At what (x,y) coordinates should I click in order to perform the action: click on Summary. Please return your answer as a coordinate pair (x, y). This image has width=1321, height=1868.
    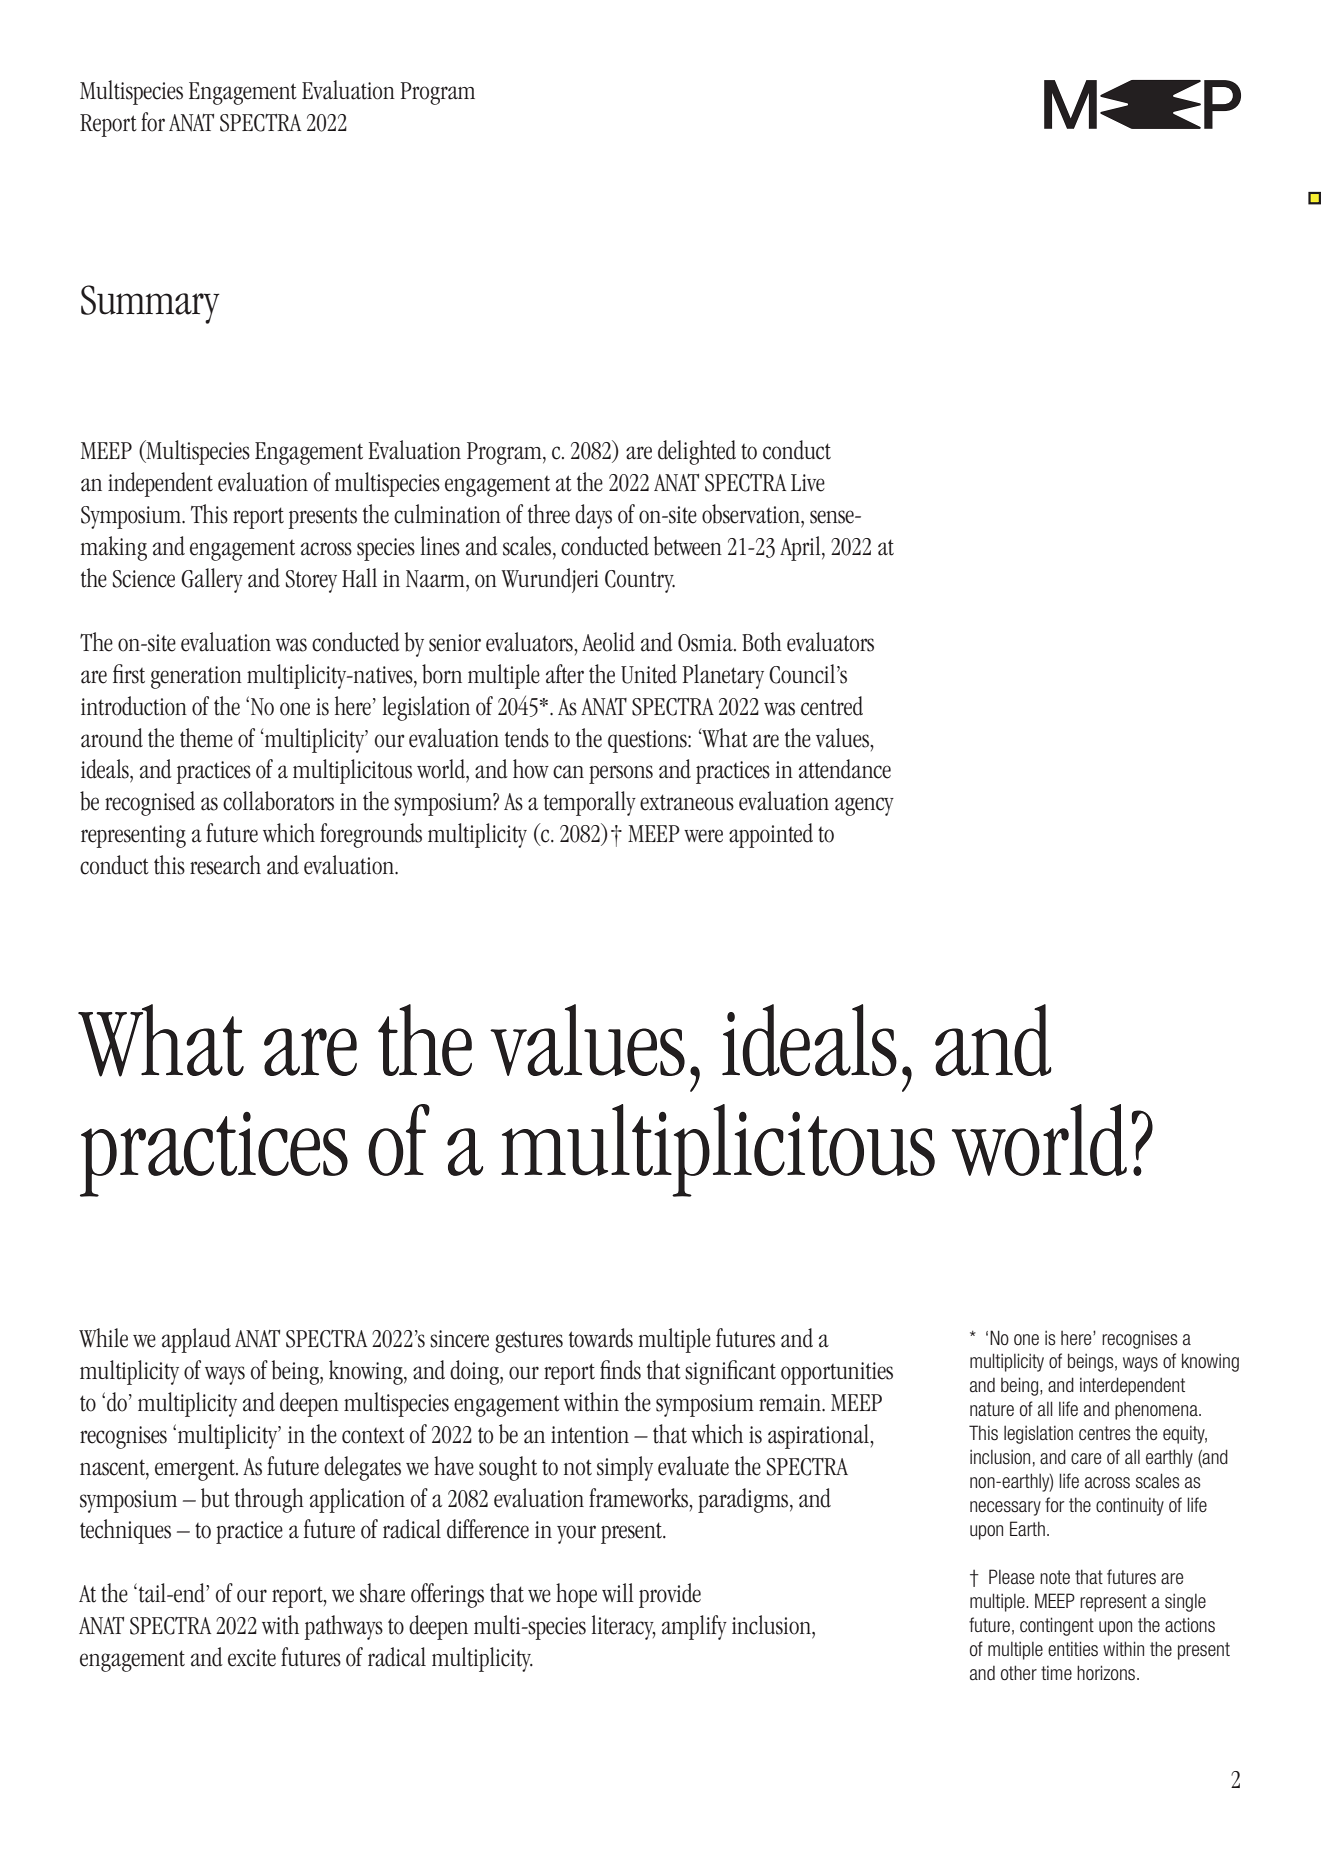
    Looking at the image, I should click on (150, 304).
